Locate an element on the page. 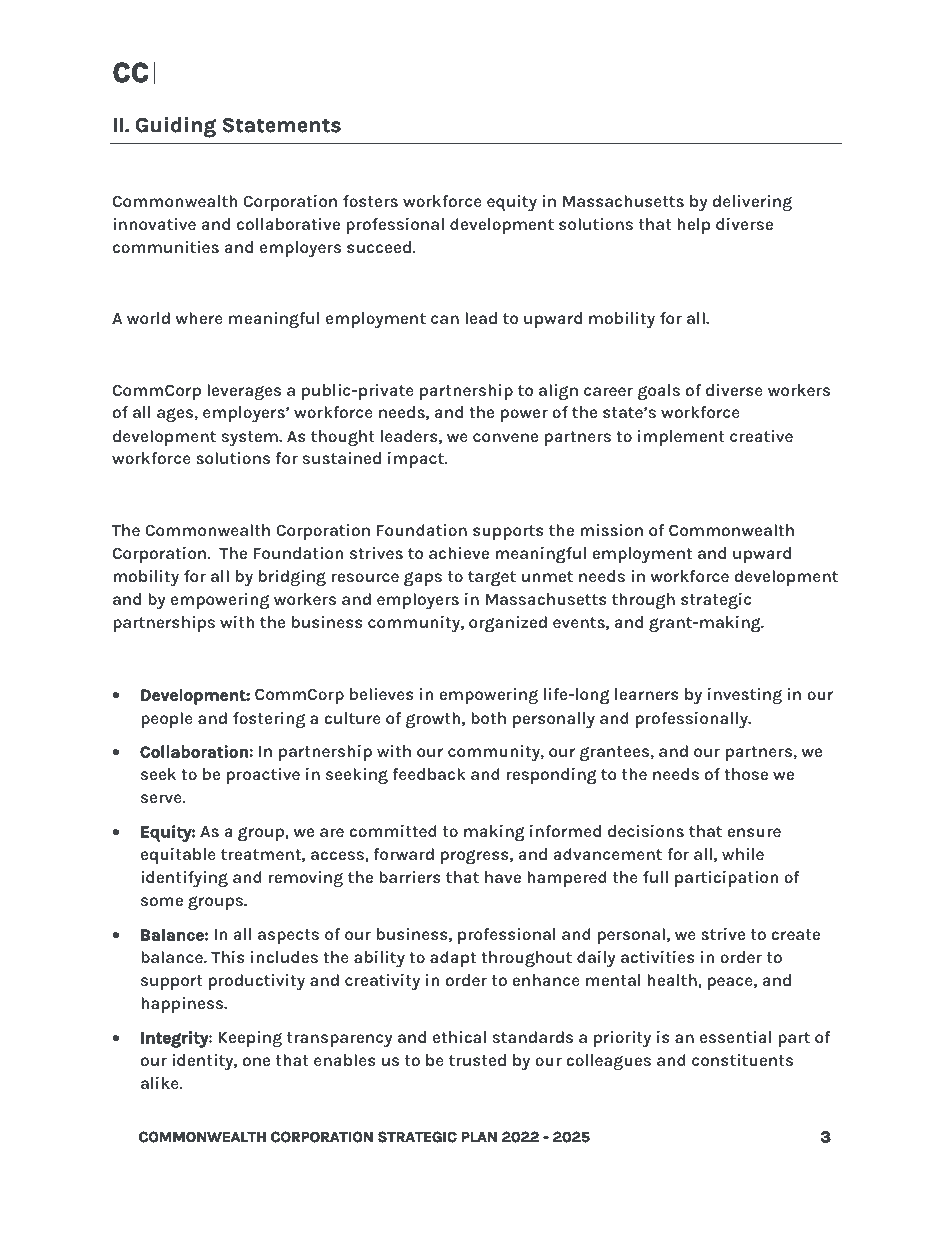 The image size is (952, 1233). achieve is located at coordinates (459, 553).
